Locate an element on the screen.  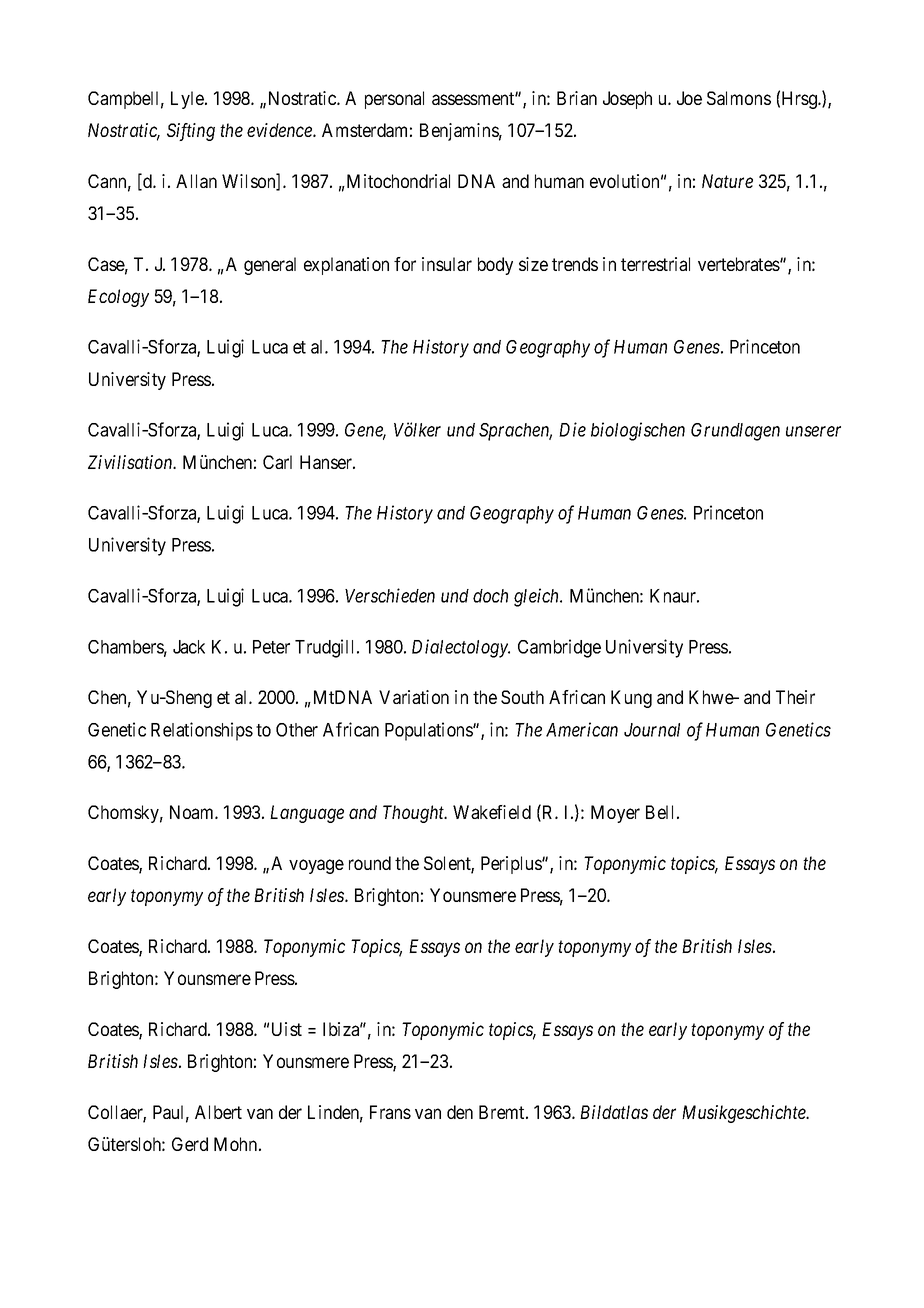
Albert is located at coordinates (218, 1112).
